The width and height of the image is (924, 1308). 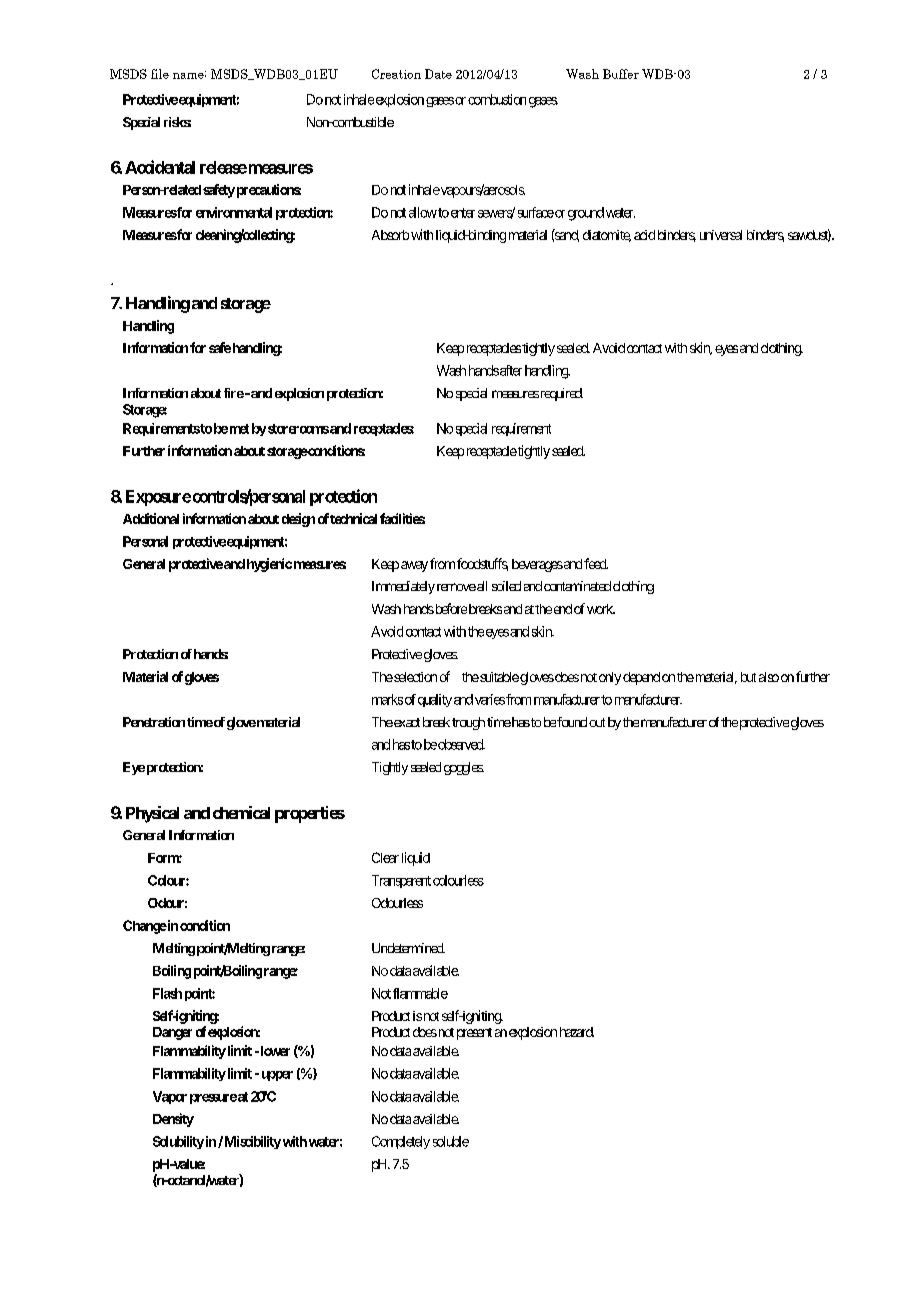 I want to click on feed, so click(x=596, y=563).
